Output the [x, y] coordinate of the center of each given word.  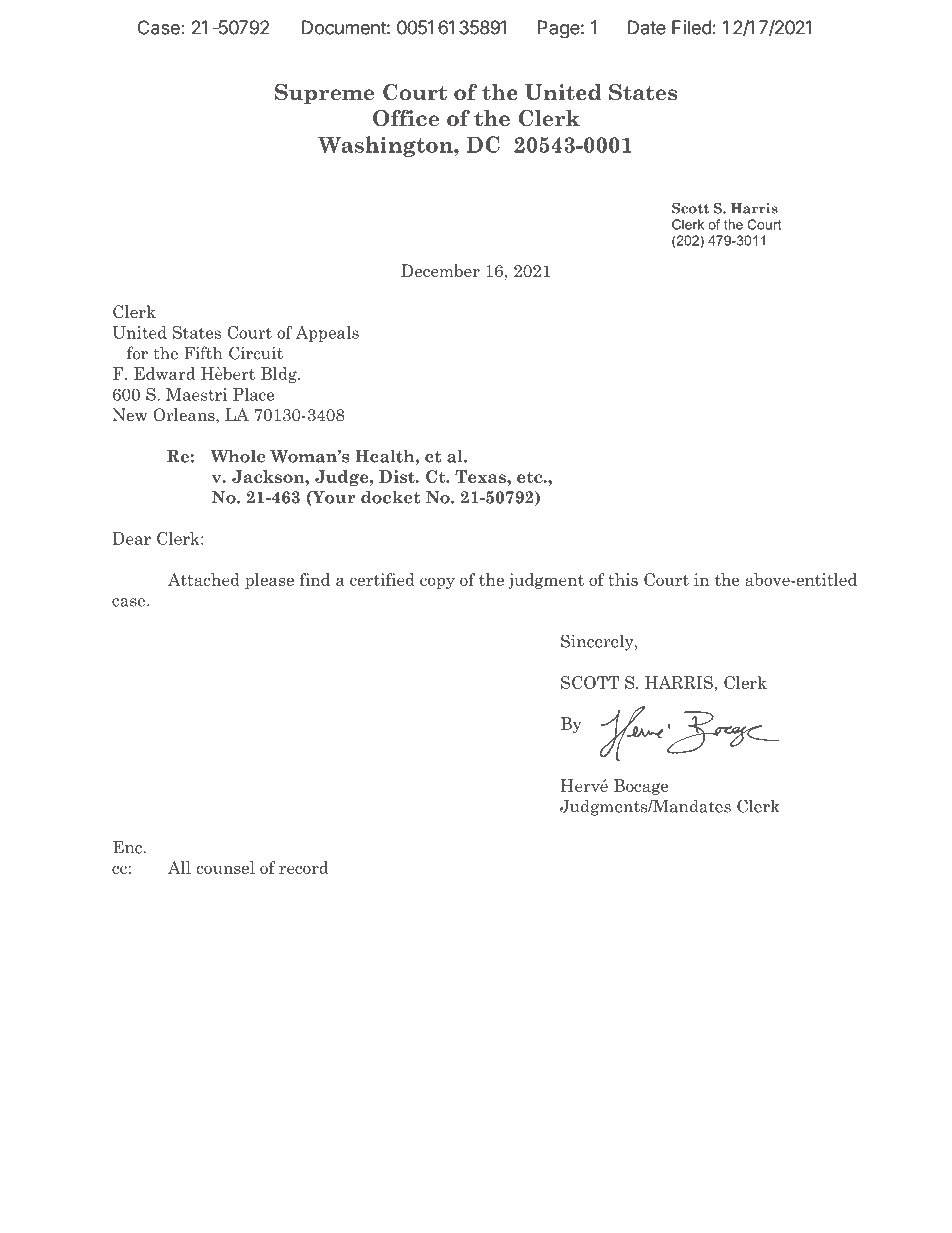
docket [390, 497]
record [303, 867]
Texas [481, 476]
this [623, 579]
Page [559, 29]
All [179, 867]
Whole [237, 456]
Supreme [324, 94]
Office [406, 118]
